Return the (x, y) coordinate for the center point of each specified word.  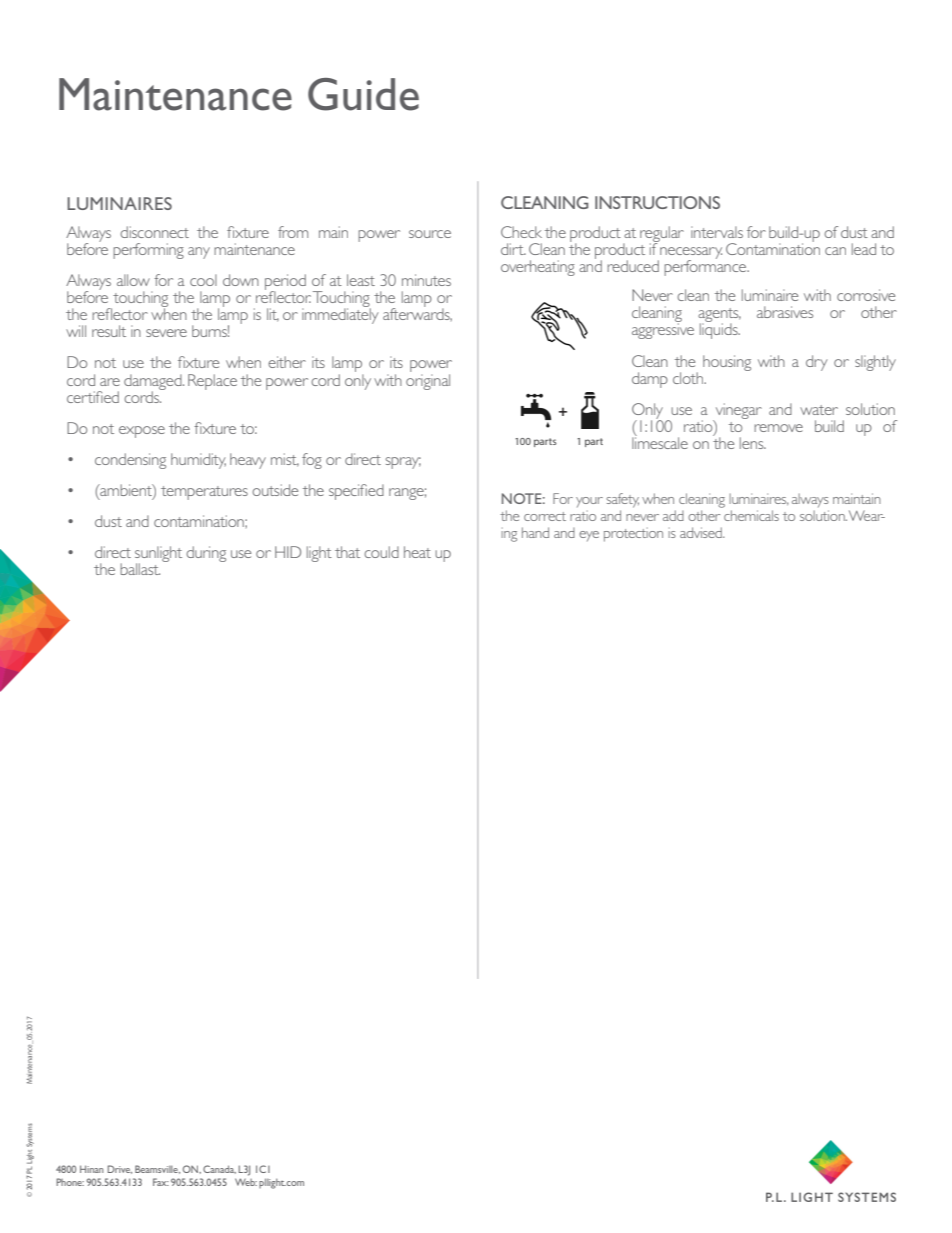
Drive (120, 1169)
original (428, 380)
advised (702, 532)
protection (633, 534)
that (347, 552)
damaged (154, 383)
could (381, 552)
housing (727, 363)
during (206, 554)
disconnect (154, 232)
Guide (363, 94)
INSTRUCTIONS (657, 202)
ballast (140, 569)
